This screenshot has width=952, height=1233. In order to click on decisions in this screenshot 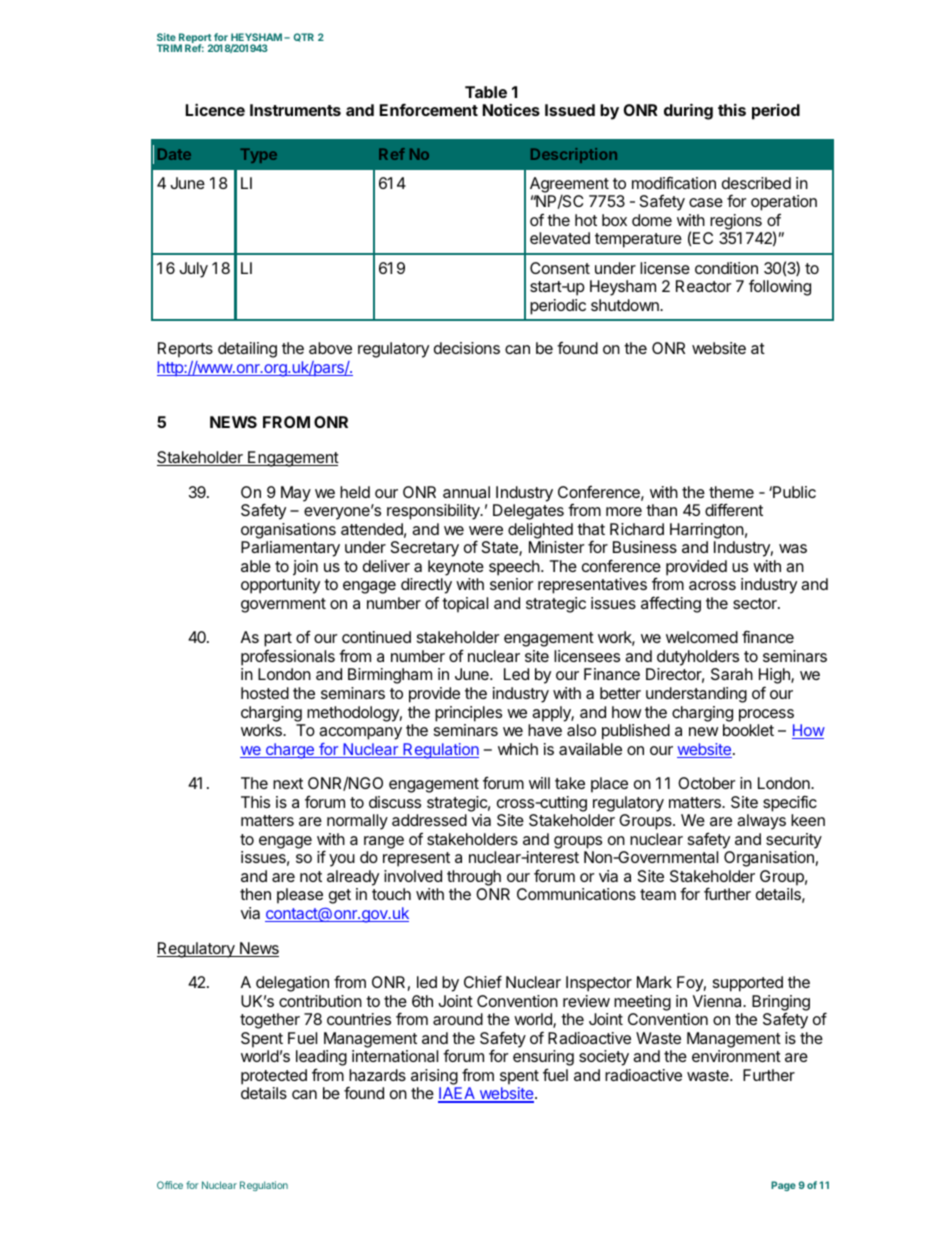, I will do `click(467, 348)`.
